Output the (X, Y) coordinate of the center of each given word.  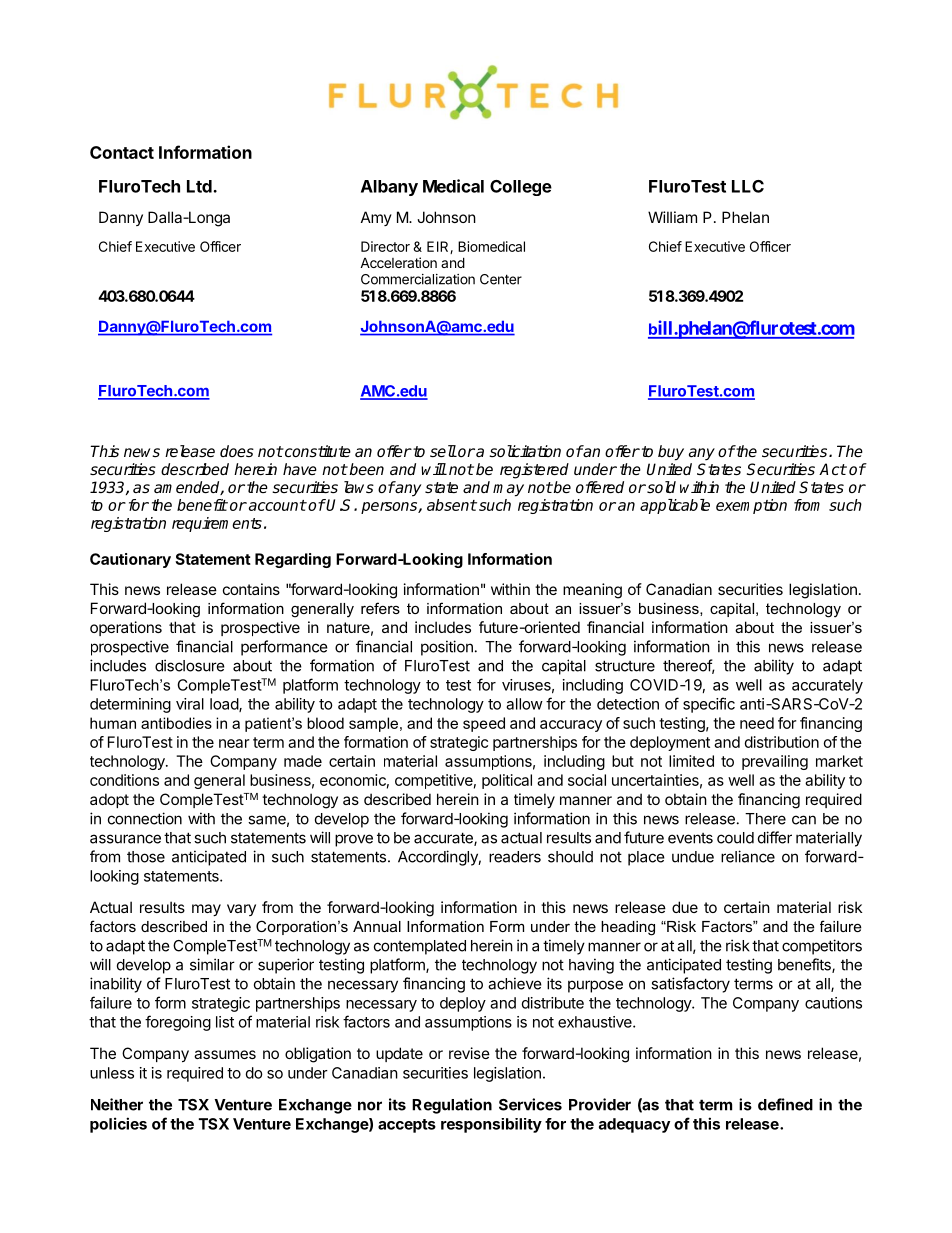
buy (671, 453)
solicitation (525, 451)
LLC (748, 186)
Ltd (200, 186)
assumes (225, 1054)
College (521, 188)
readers (515, 857)
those (146, 857)
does (237, 451)
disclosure (190, 665)
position (447, 648)
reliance (748, 856)
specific (709, 705)
